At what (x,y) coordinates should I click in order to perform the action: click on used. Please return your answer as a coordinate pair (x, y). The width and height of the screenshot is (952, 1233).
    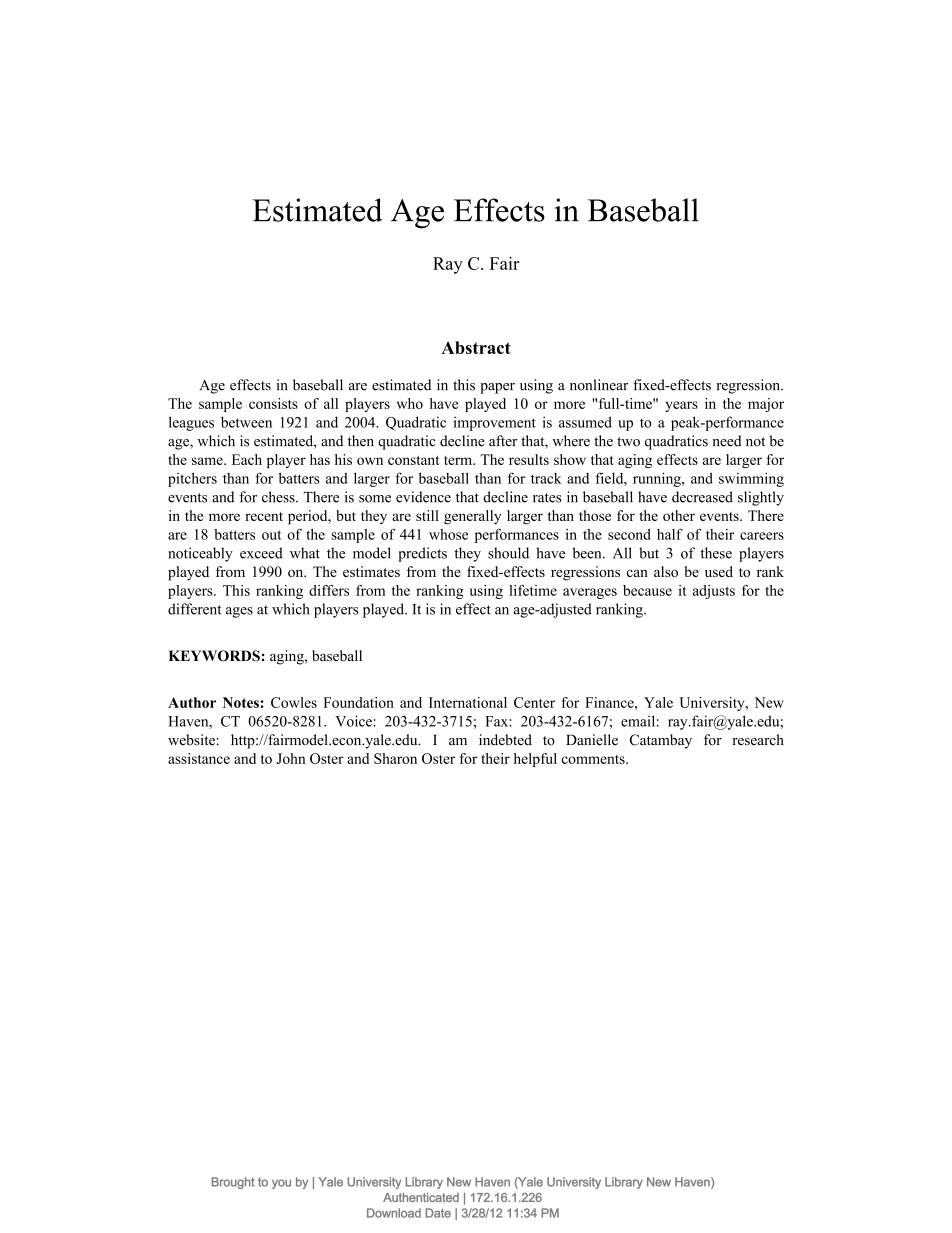
    Looking at the image, I should click on (719, 571).
